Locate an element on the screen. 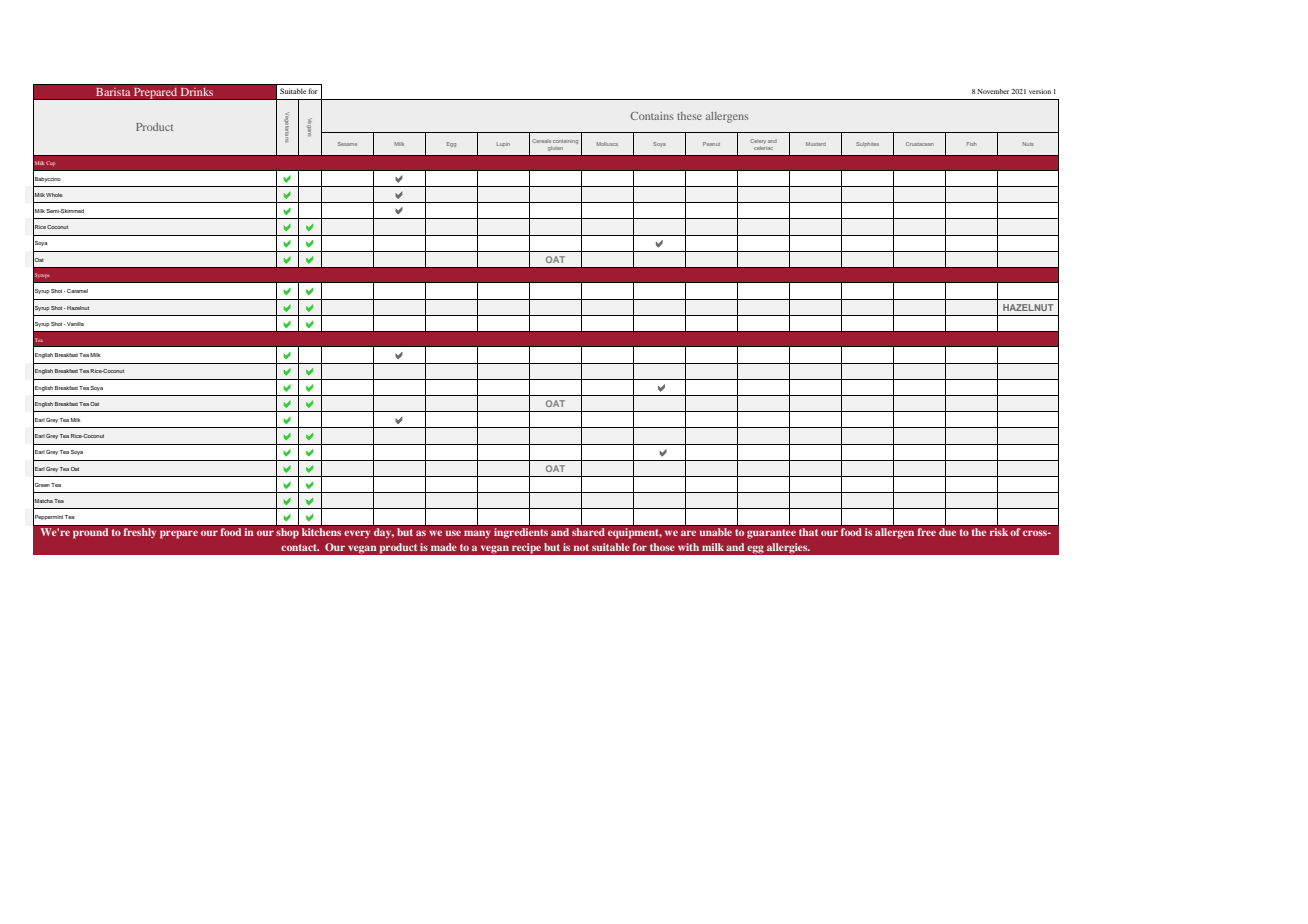 This screenshot has height=924, width=1308. guarantee is located at coordinates (771, 534).
